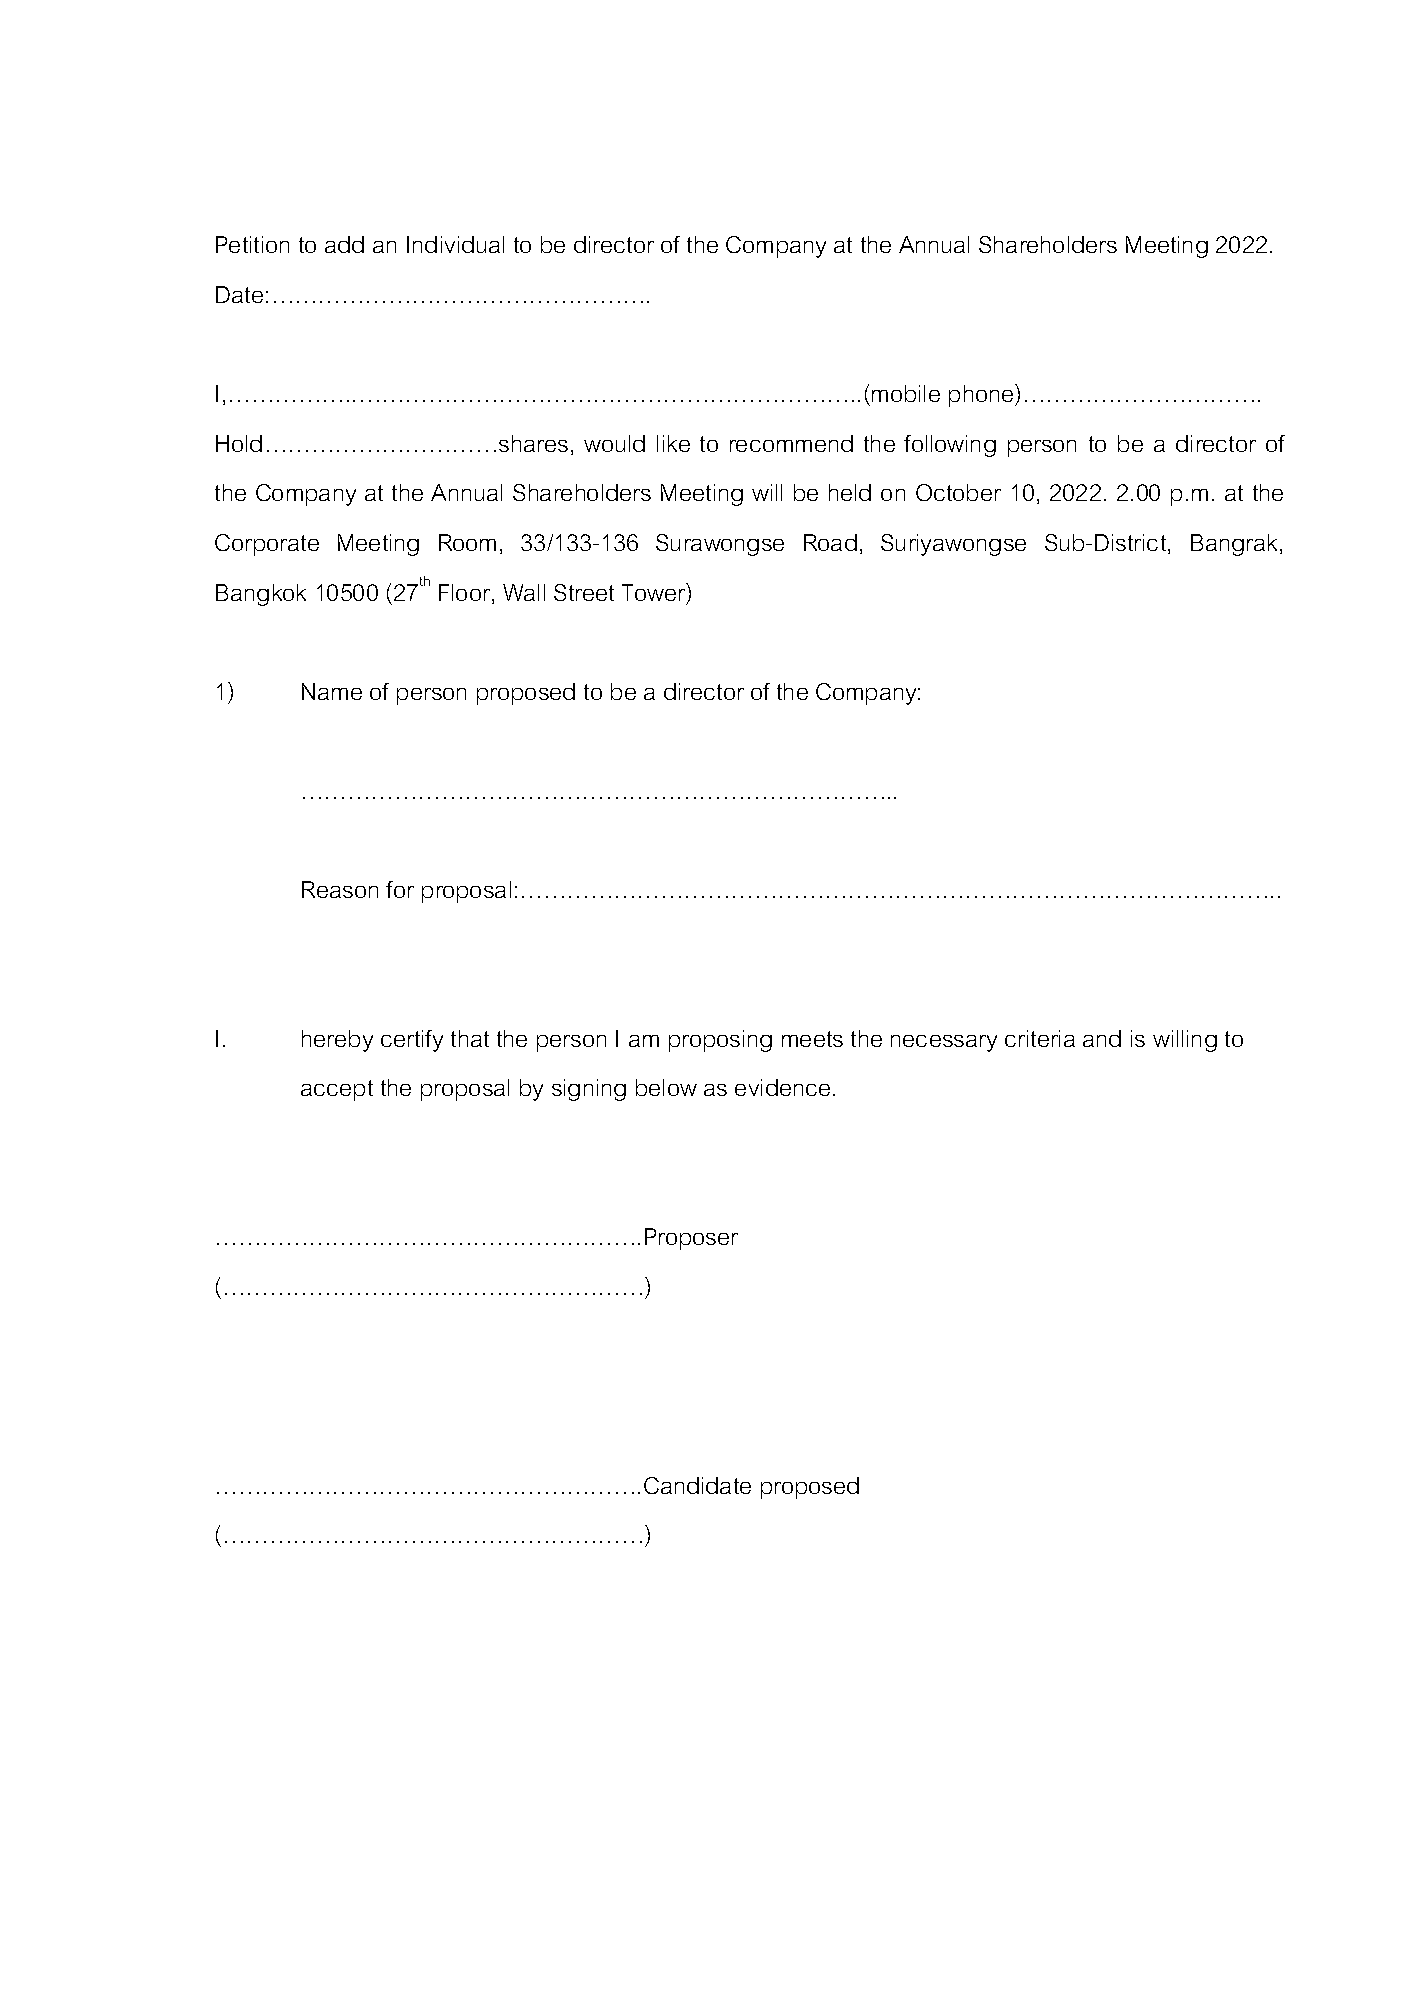 The image size is (1419, 2009). What do you see at coordinates (261, 595) in the image?
I see `Bangkok` at bounding box center [261, 595].
